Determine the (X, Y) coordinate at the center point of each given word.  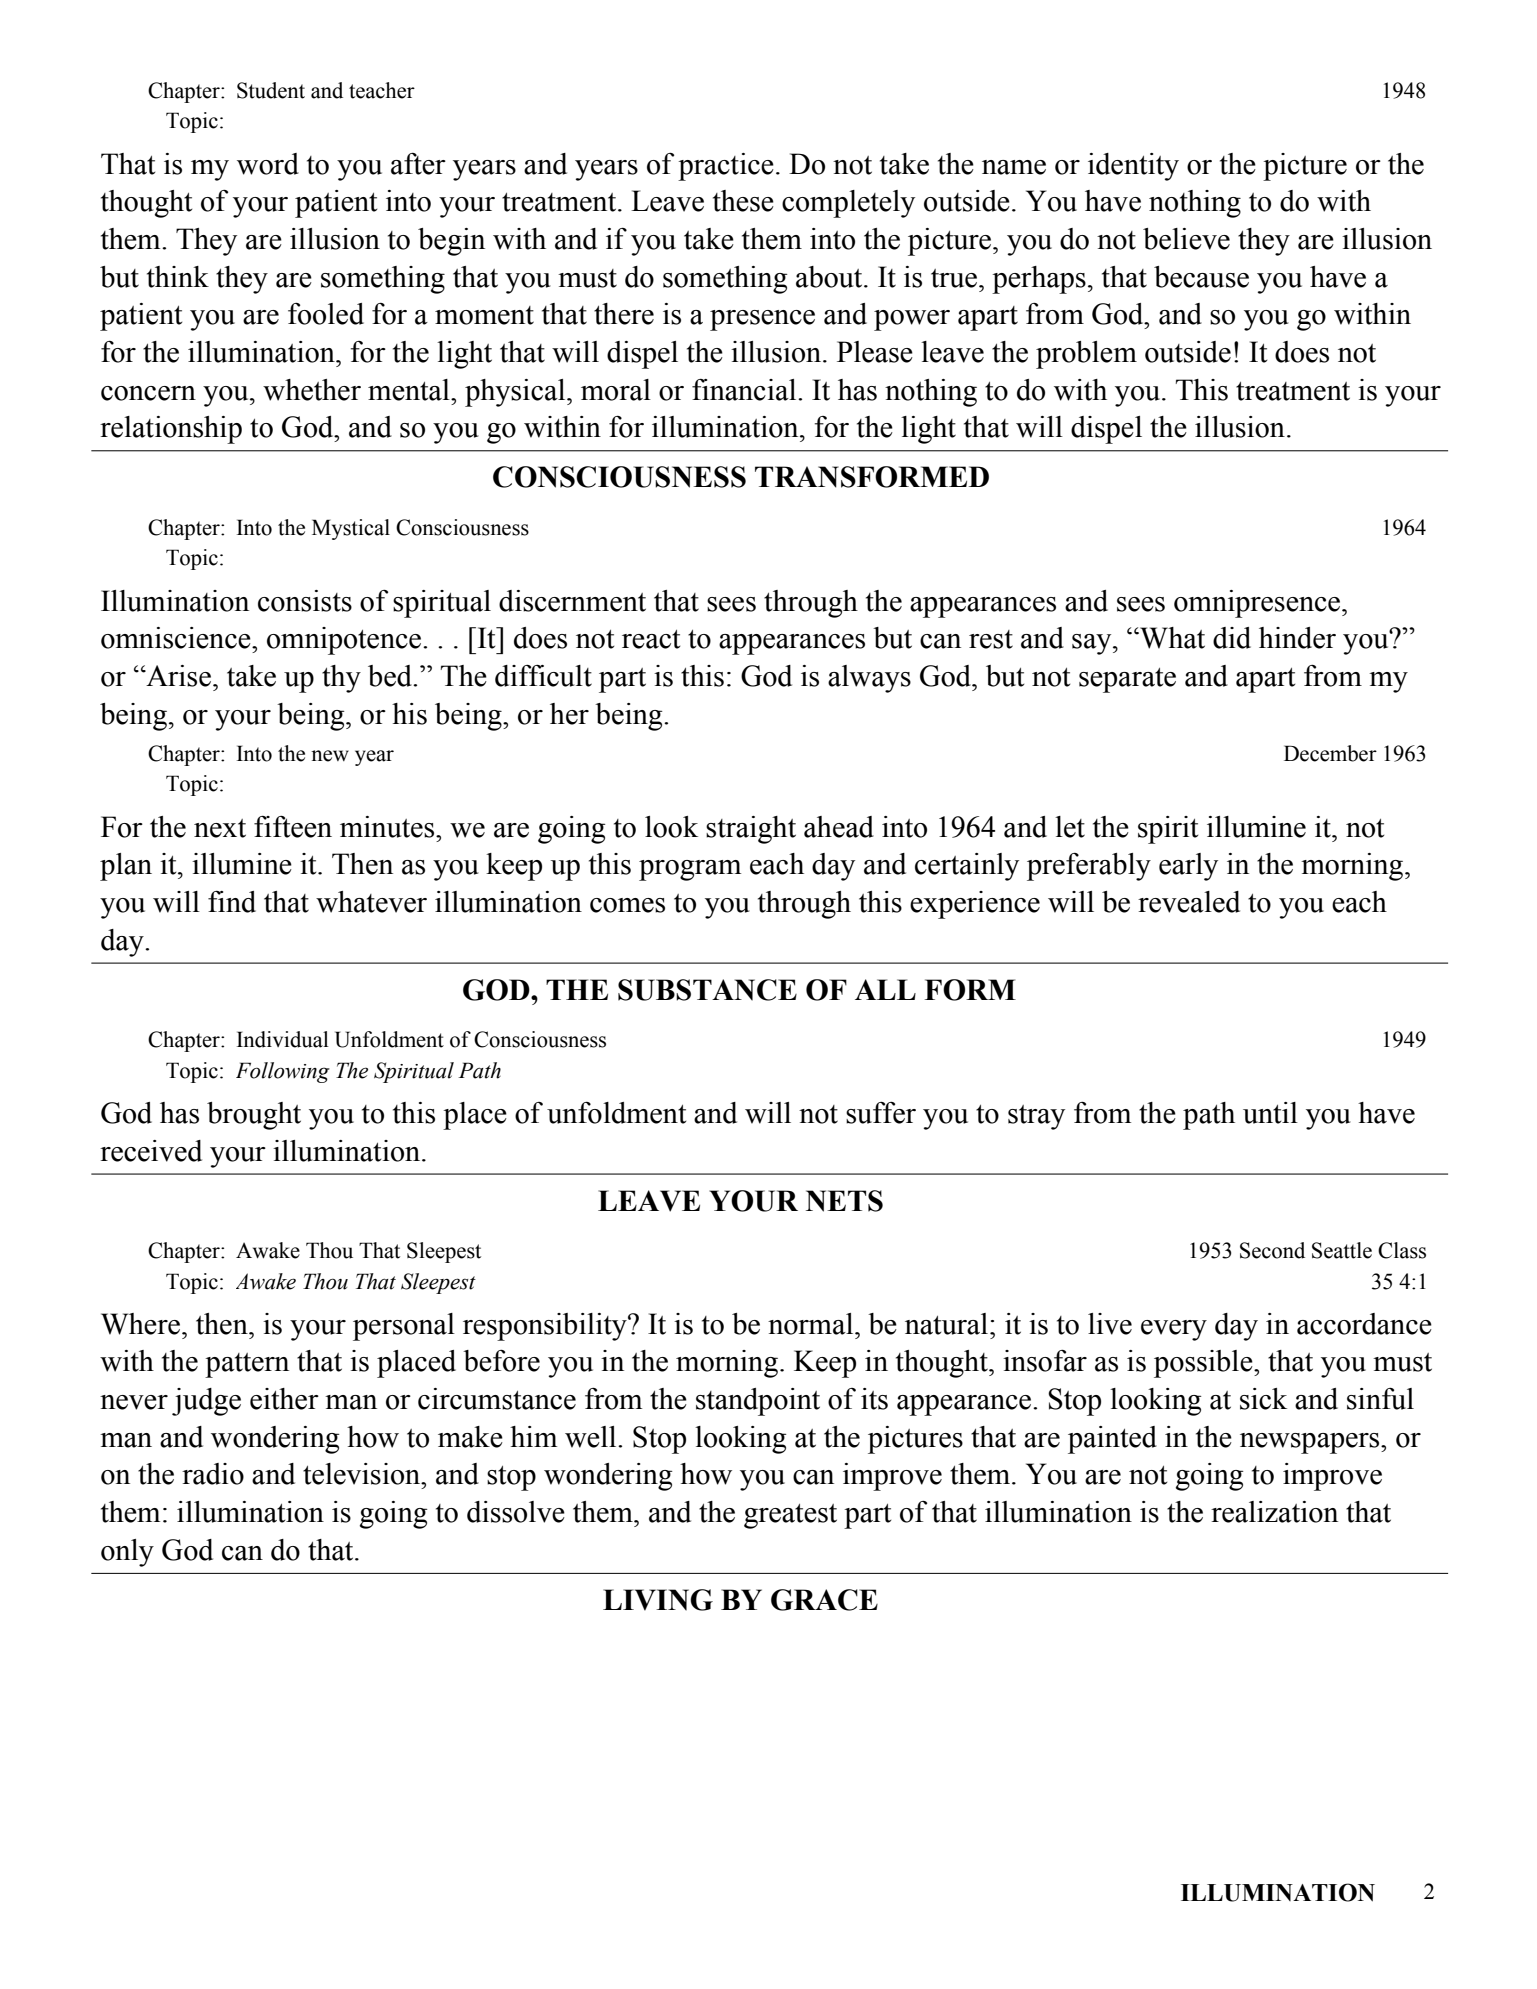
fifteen (293, 827)
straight (751, 830)
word (268, 164)
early (1188, 867)
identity (1133, 167)
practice (726, 167)
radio (213, 1474)
